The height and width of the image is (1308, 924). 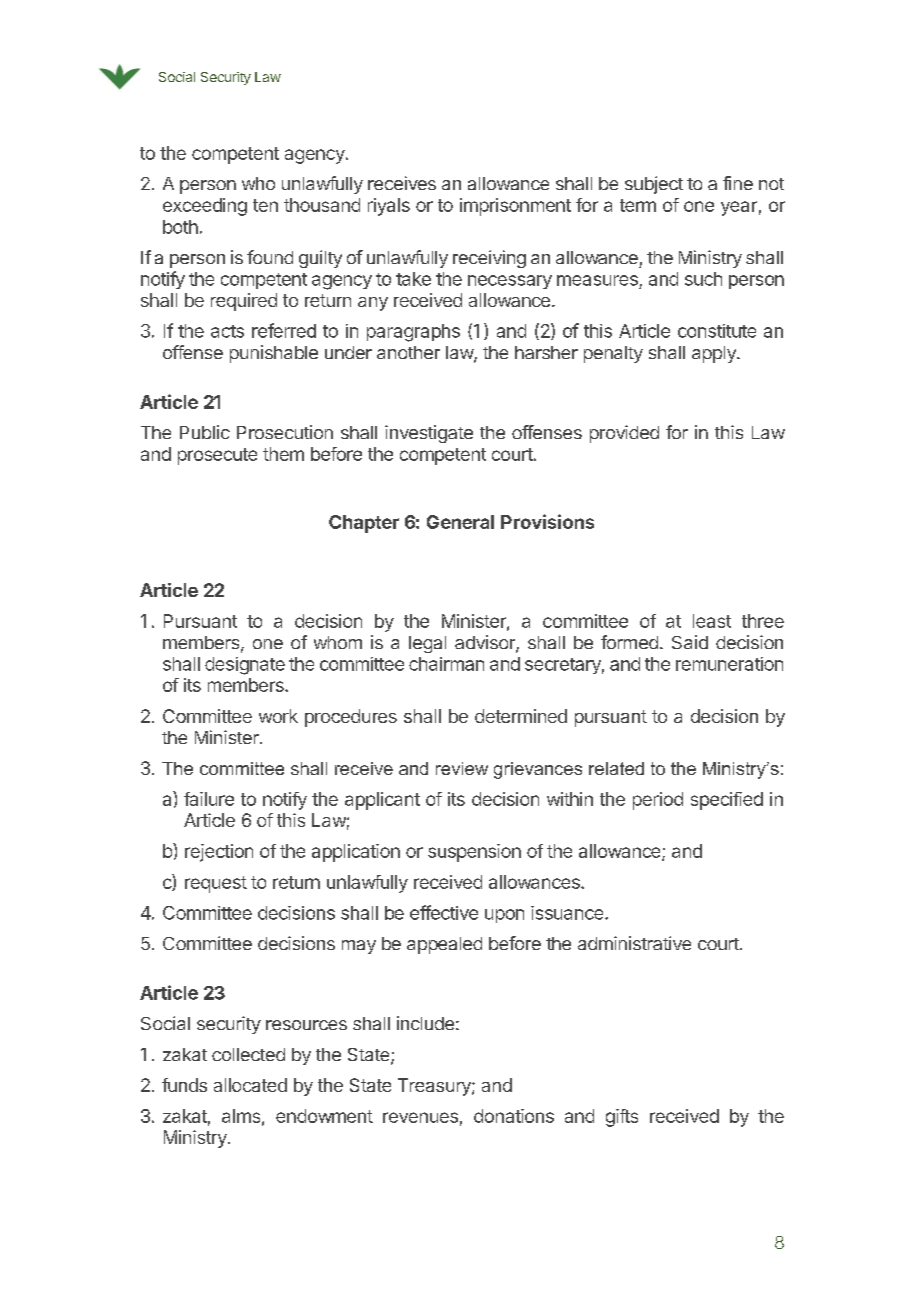 I want to click on designate, so click(x=245, y=666).
